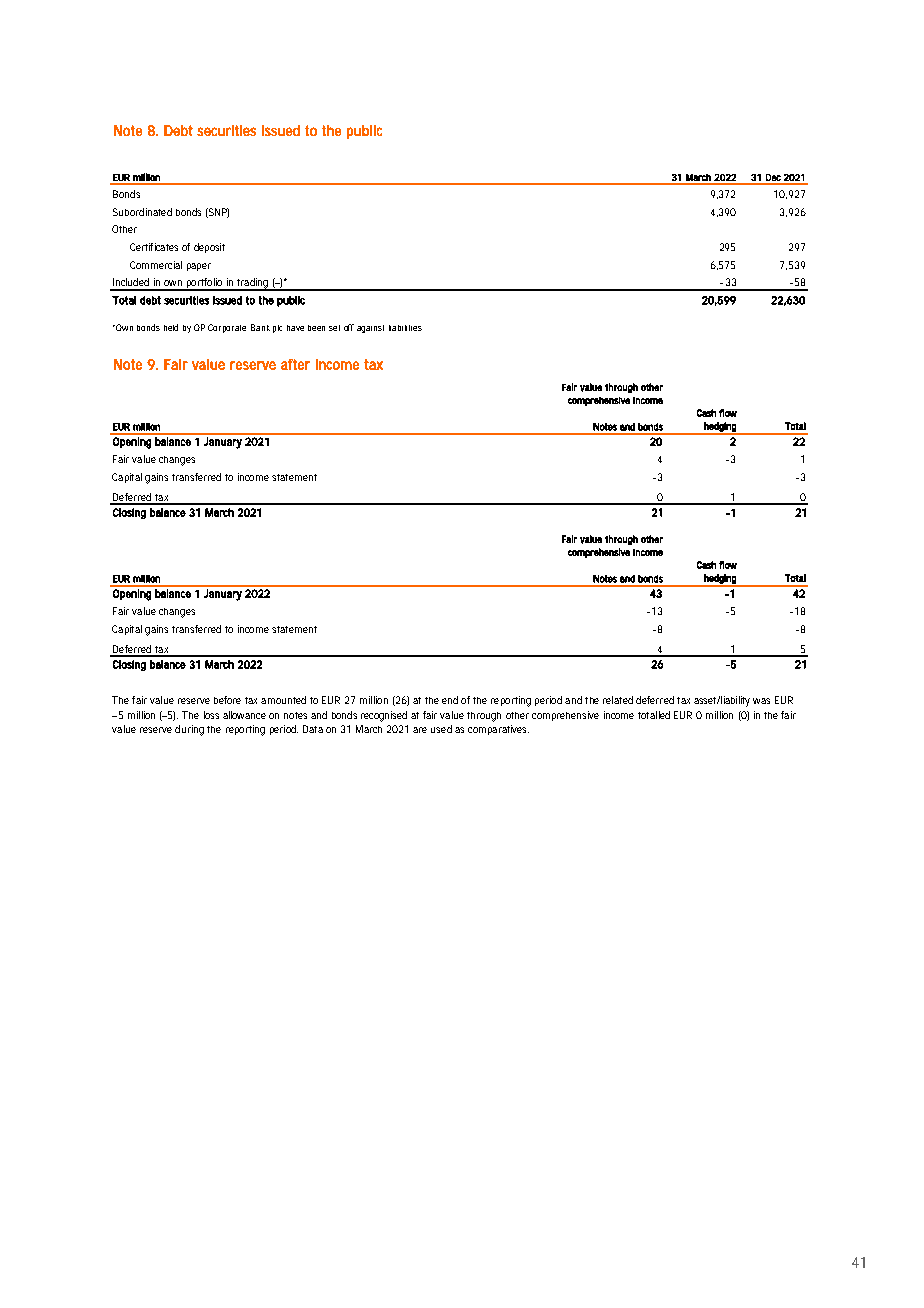  Describe the element at coordinates (405, 328) in the screenshot. I see `liabilities` at that location.
